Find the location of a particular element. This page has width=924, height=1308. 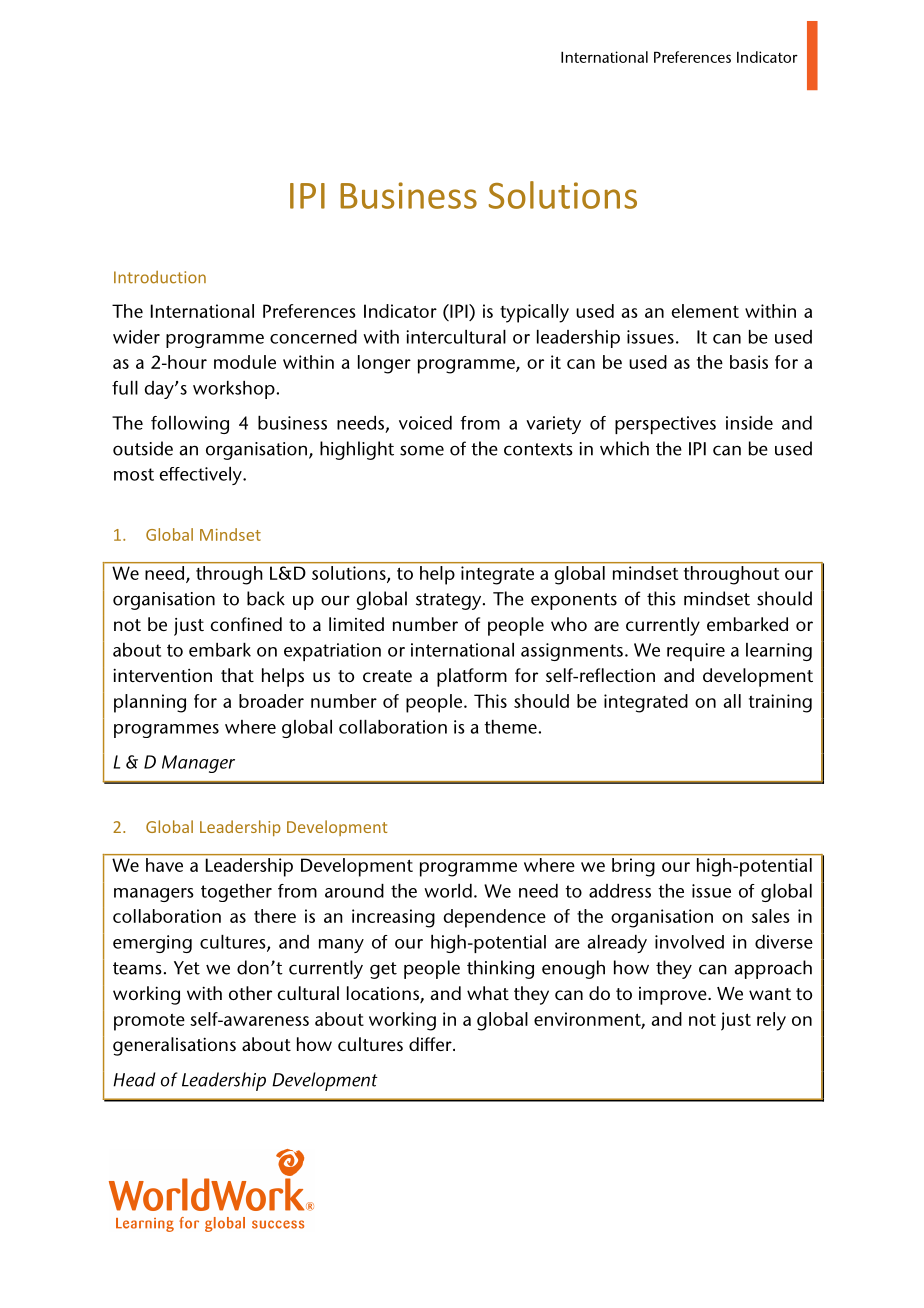

element is located at coordinates (705, 311).
